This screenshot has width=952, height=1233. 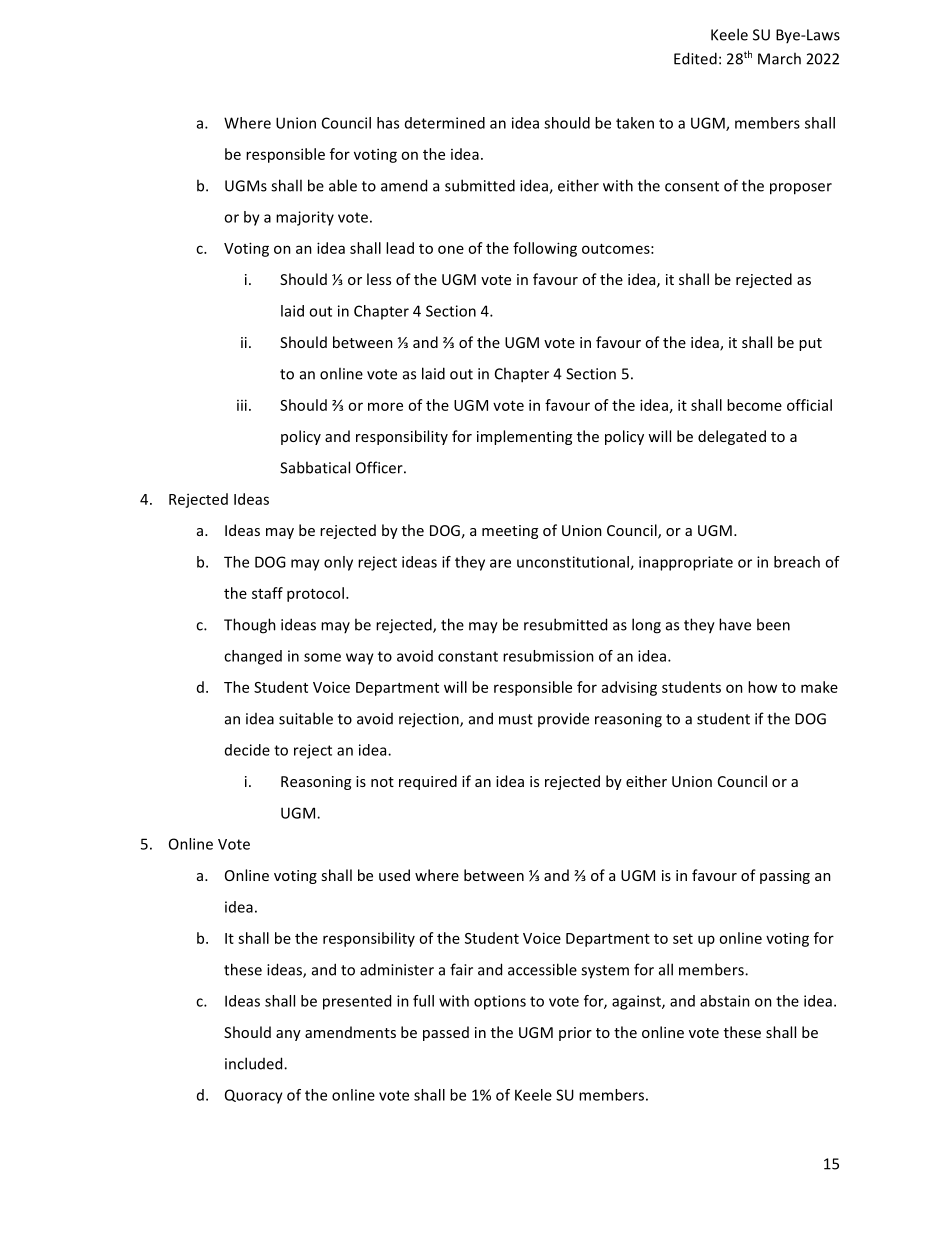 What do you see at coordinates (394, 875) in the screenshot?
I see `used` at bounding box center [394, 875].
